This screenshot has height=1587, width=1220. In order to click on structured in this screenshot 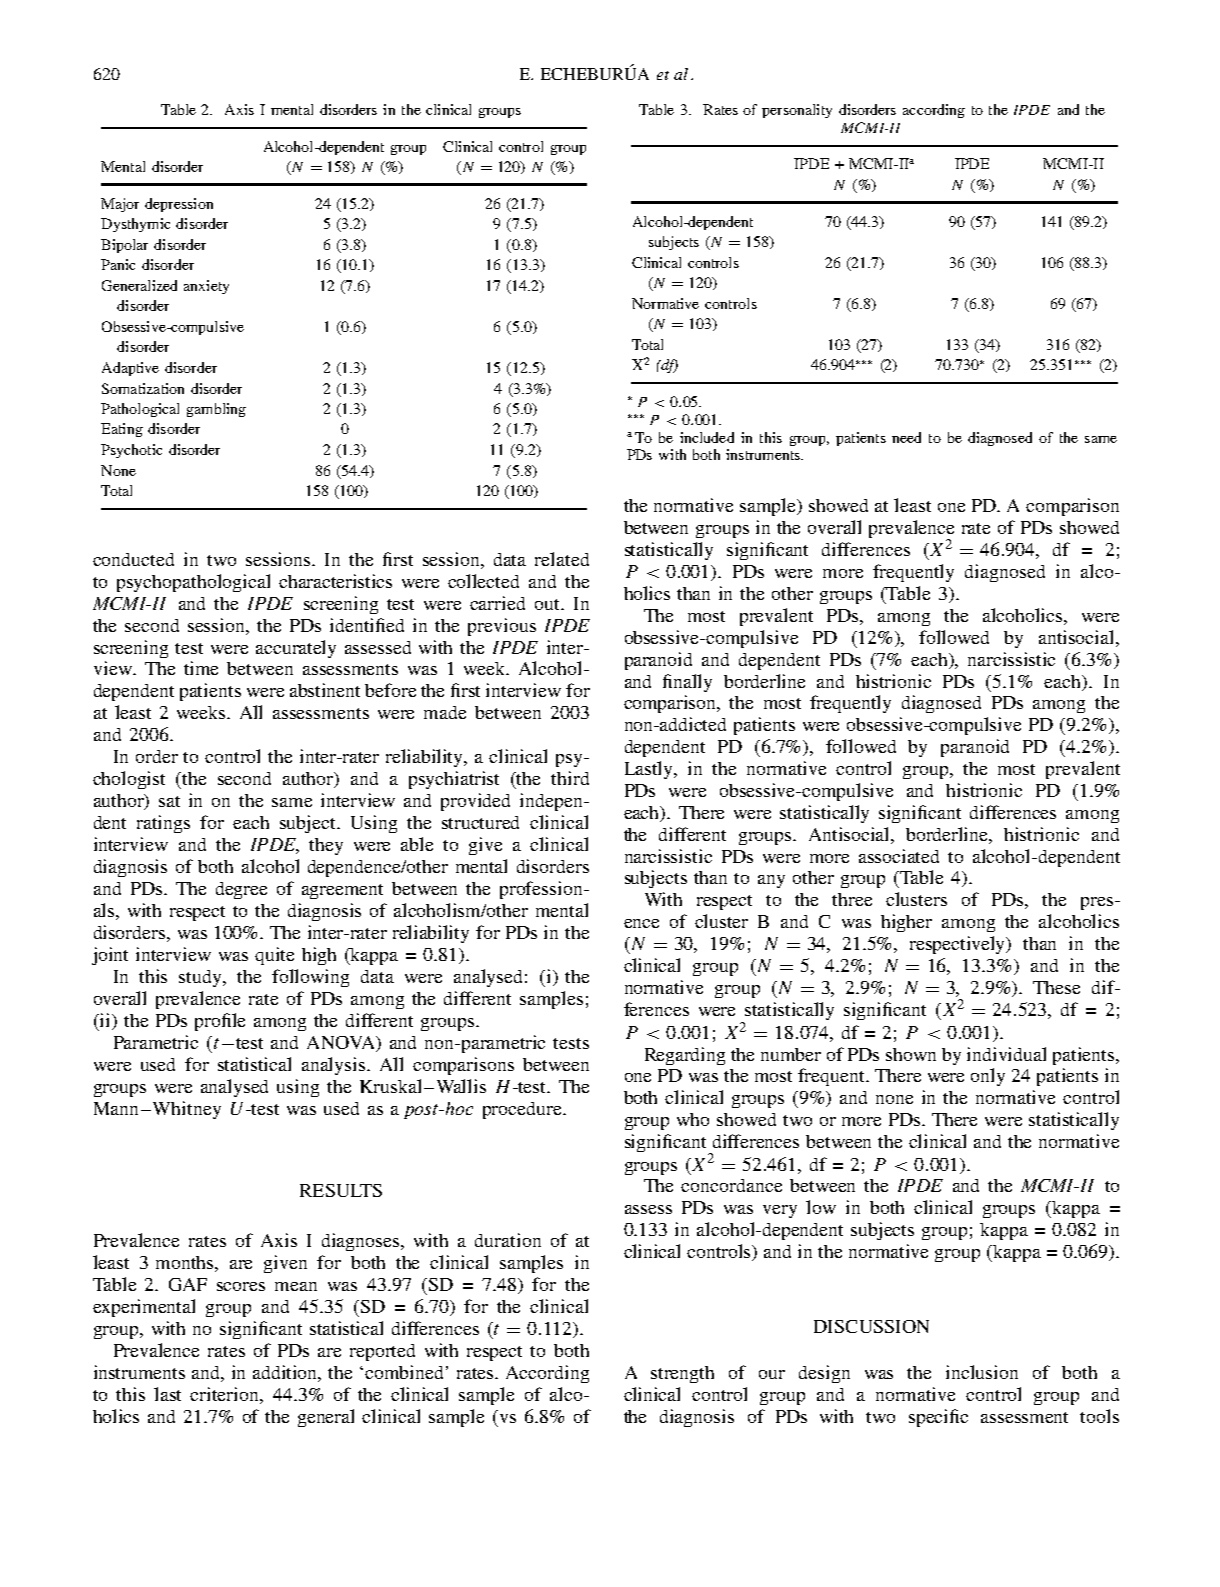, I will do `click(480, 822)`.
